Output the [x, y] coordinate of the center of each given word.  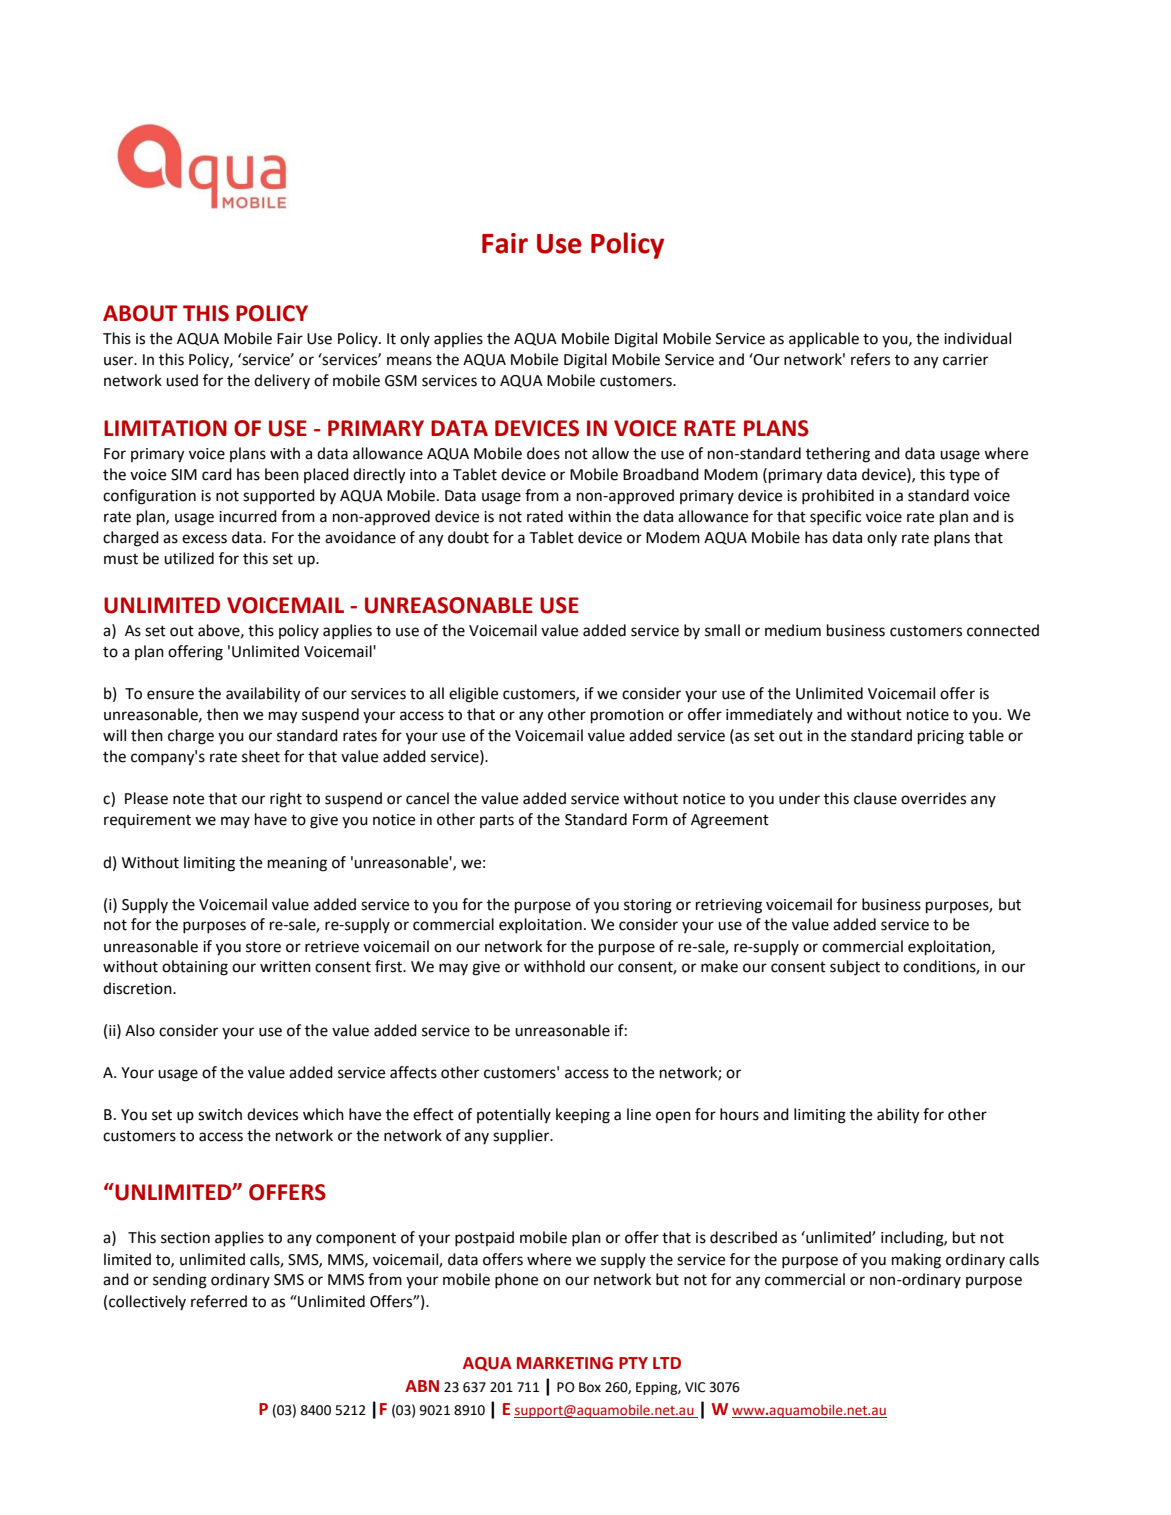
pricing [941, 737]
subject [855, 968]
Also [140, 1030]
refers [870, 359]
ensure [170, 695]
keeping [583, 1116]
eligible [473, 695]
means [409, 361]
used [182, 380]
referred [219, 1301]
